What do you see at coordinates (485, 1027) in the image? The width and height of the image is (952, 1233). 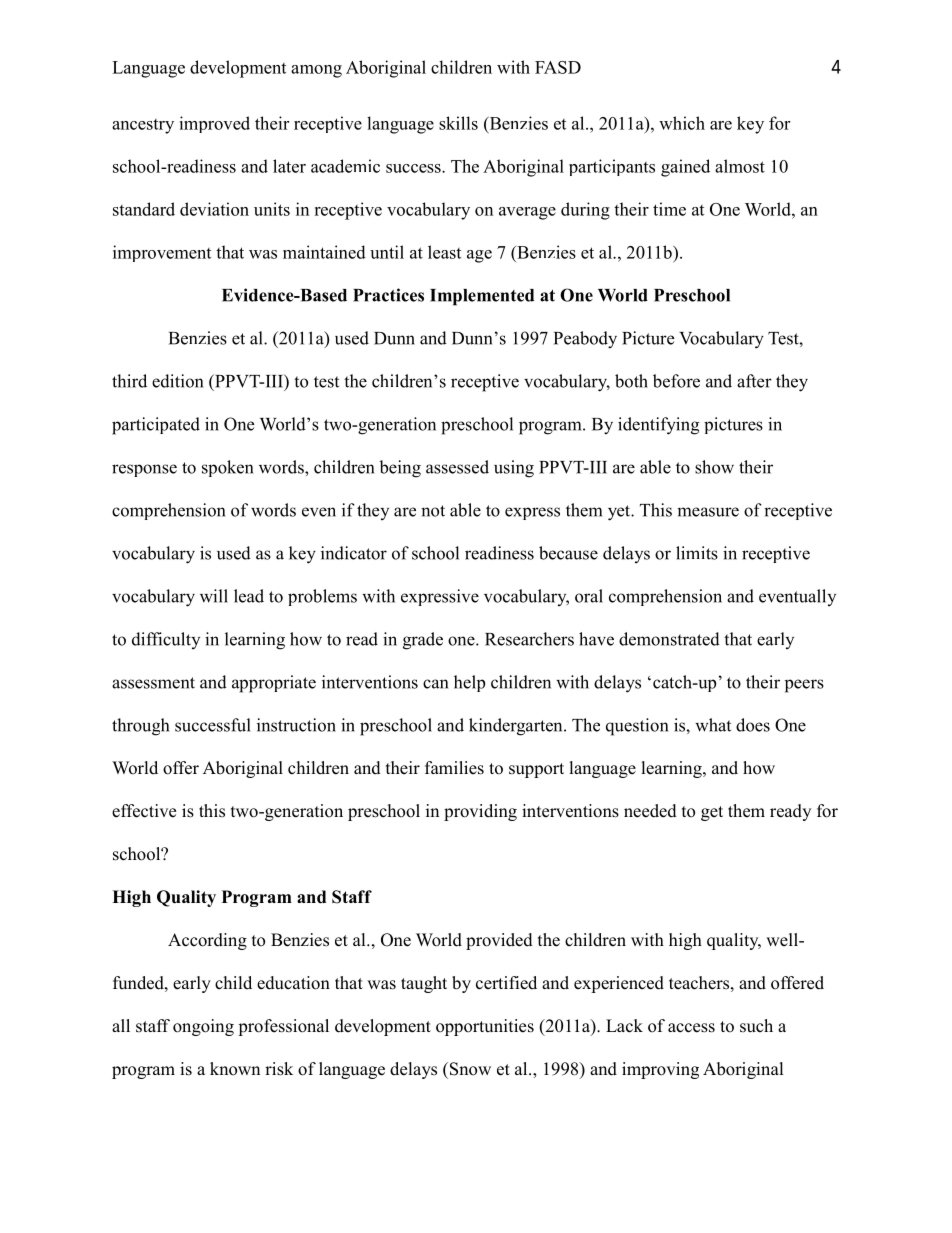 I see `opportunities` at bounding box center [485, 1027].
